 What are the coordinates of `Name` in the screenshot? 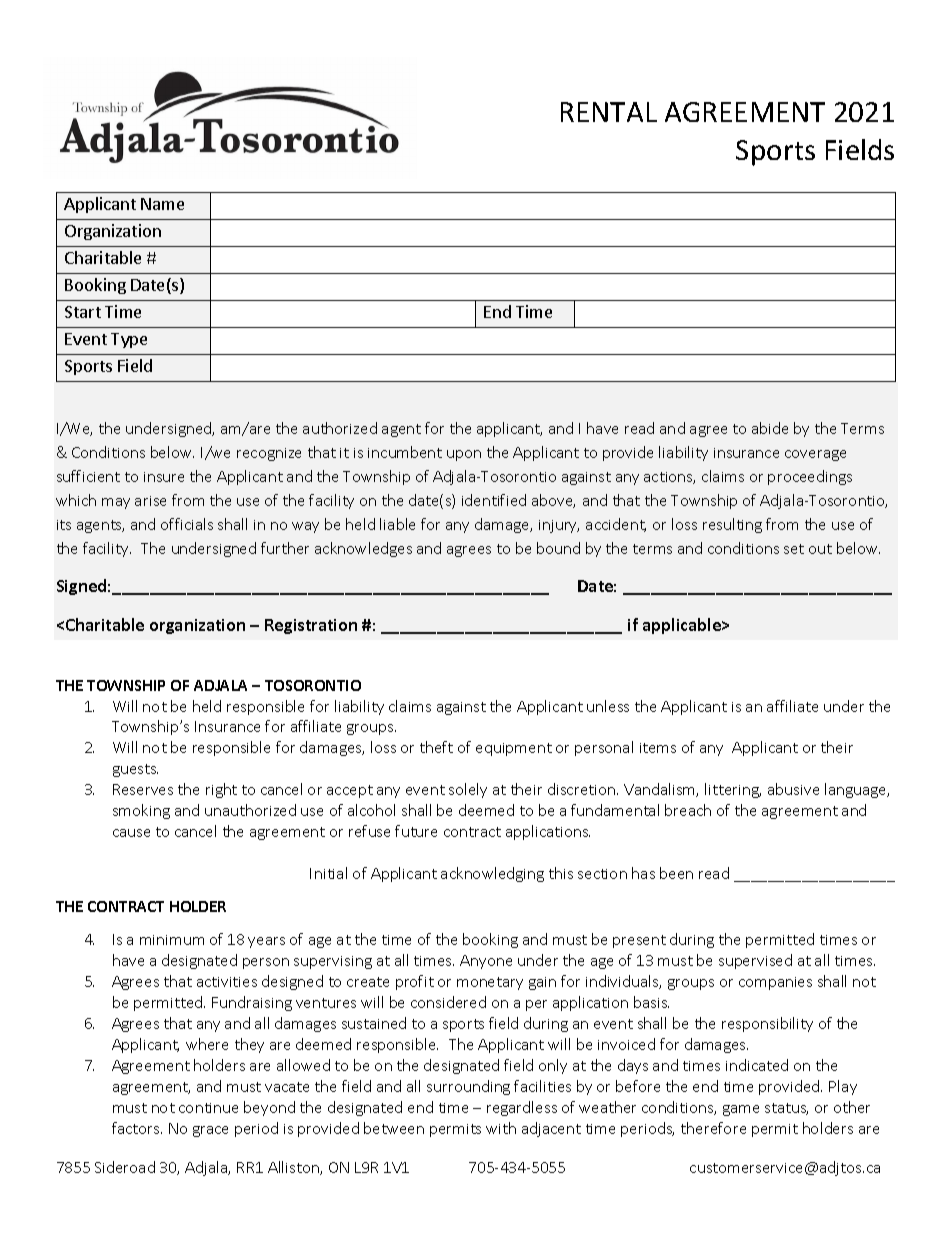 It's located at (162, 204).
